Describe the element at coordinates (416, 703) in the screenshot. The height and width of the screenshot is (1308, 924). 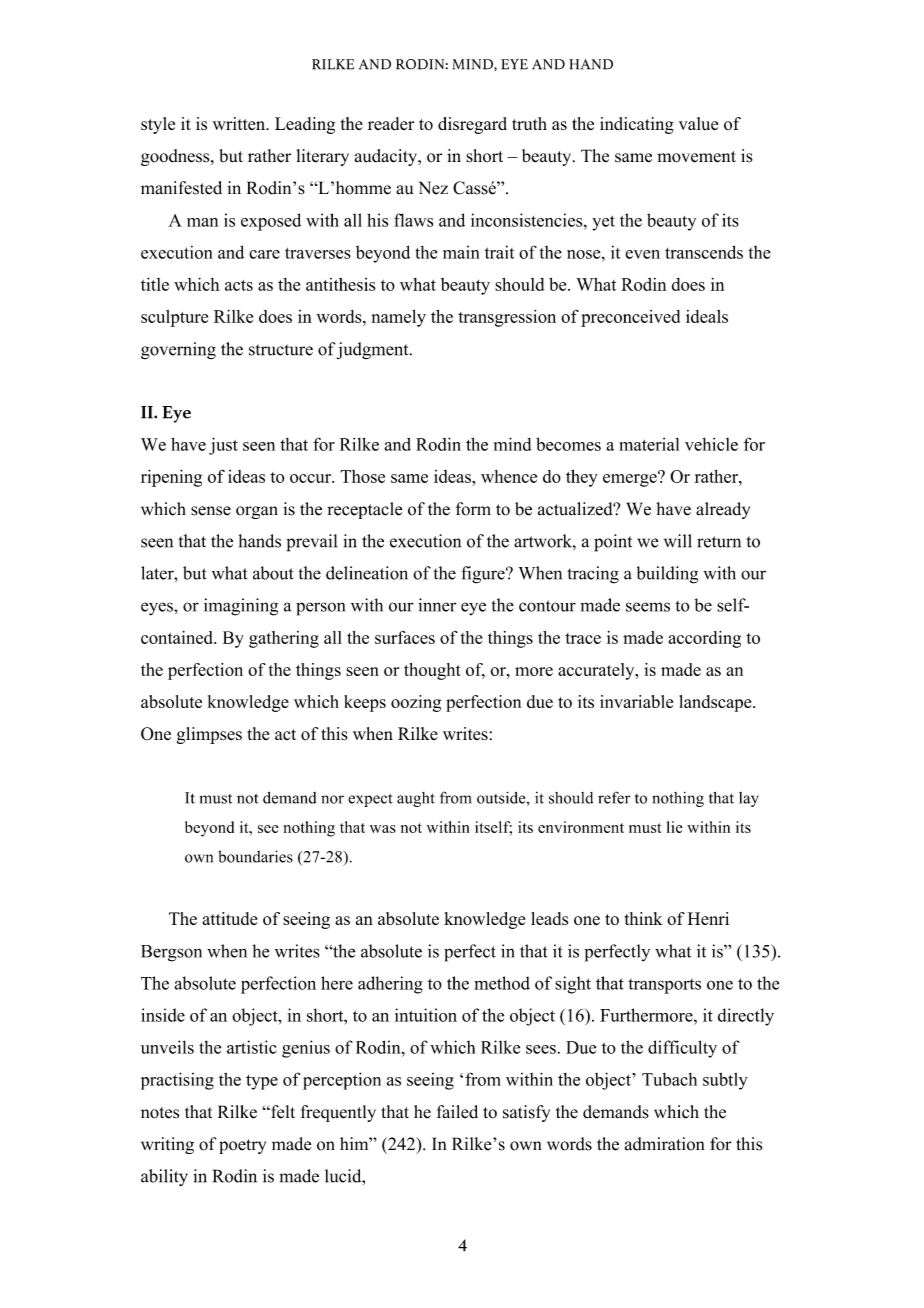
I see `oozing` at that location.
